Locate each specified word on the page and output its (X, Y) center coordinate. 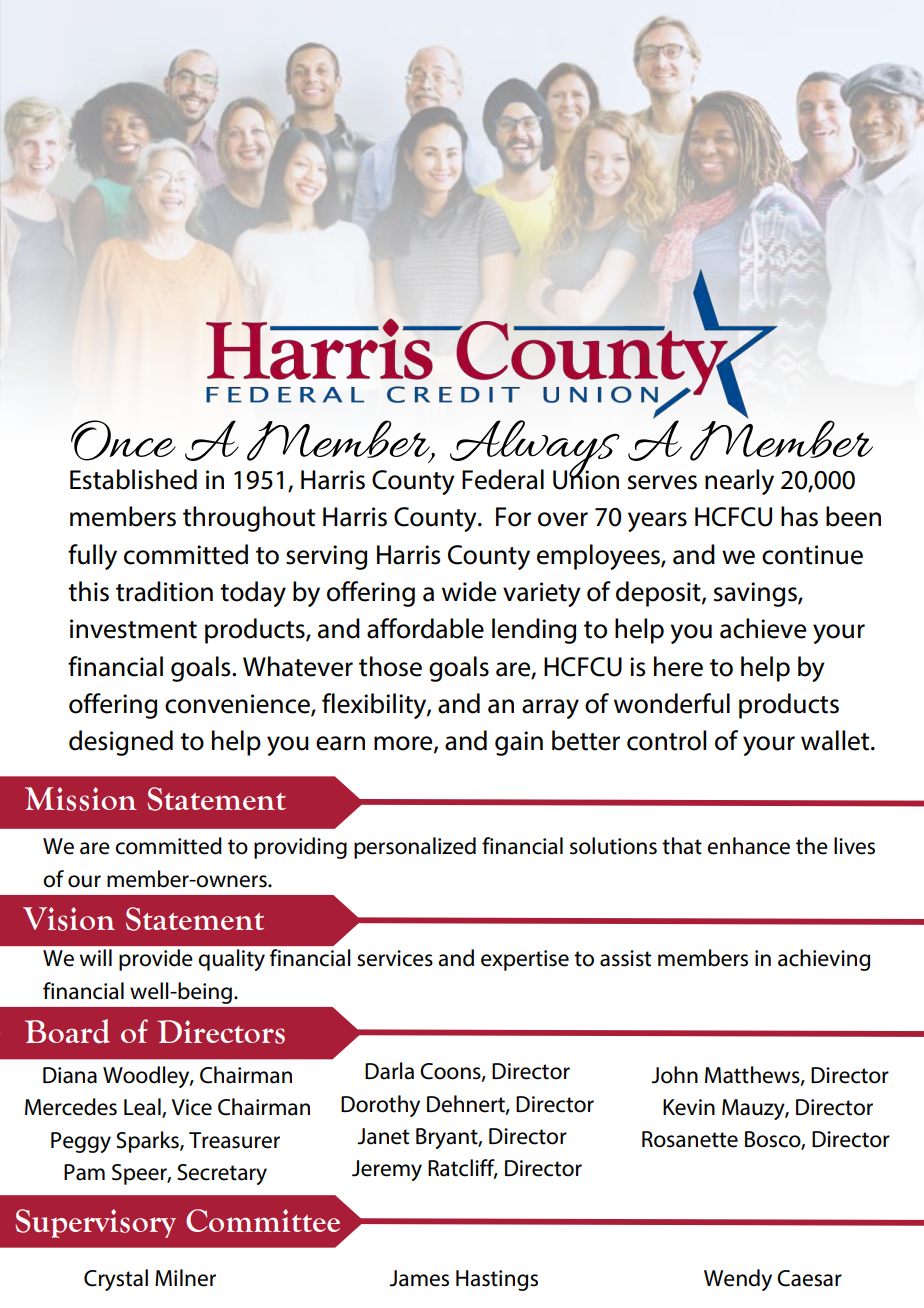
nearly (739, 482)
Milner (185, 1278)
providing (300, 848)
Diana (70, 1075)
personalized (415, 848)
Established (133, 479)
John (674, 1075)
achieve (763, 628)
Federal (503, 479)
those (390, 666)
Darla (389, 1071)
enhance (748, 846)
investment (133, 629)
